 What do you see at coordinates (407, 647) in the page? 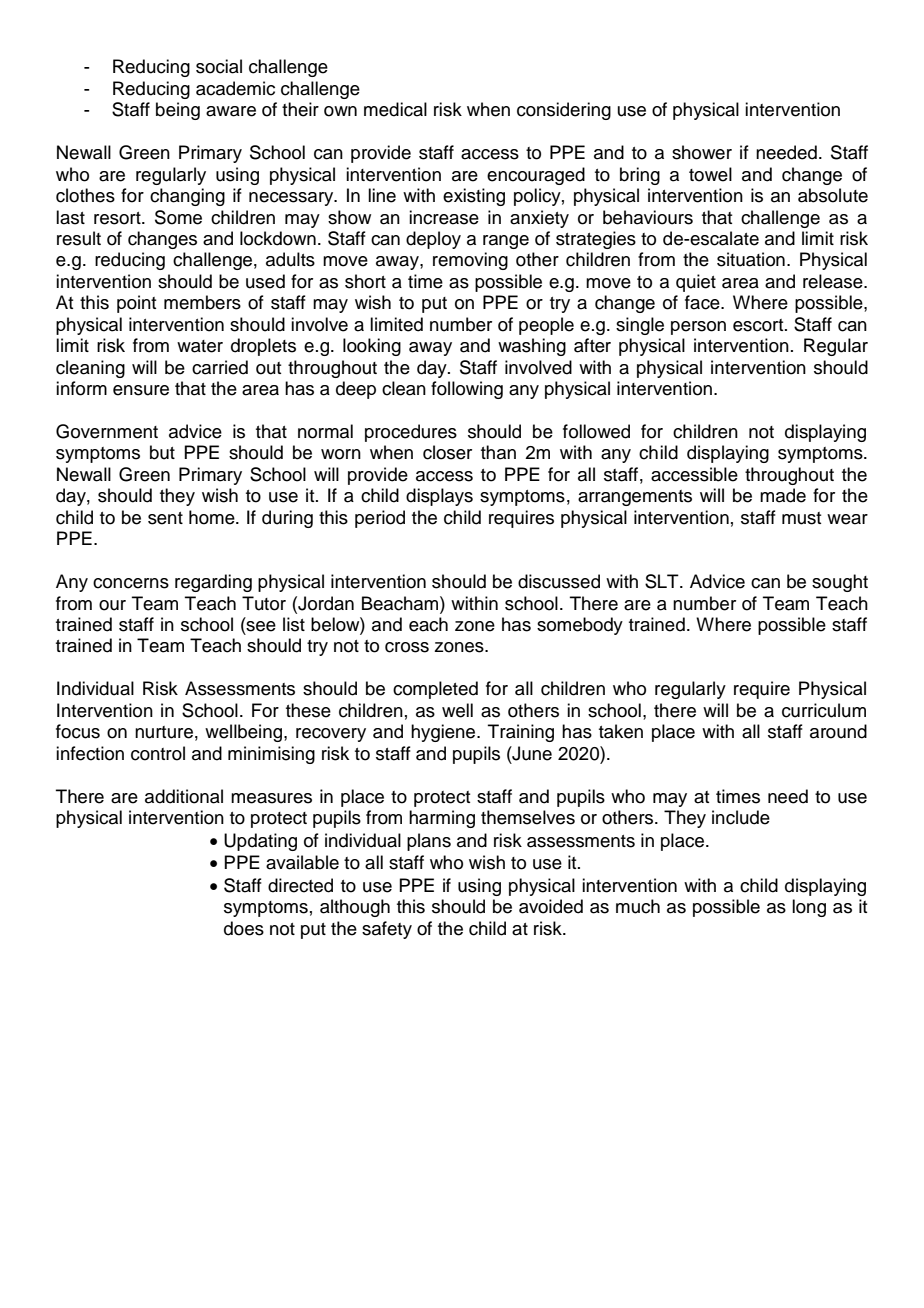
I see `cross` at bounding box center [407, 647].
